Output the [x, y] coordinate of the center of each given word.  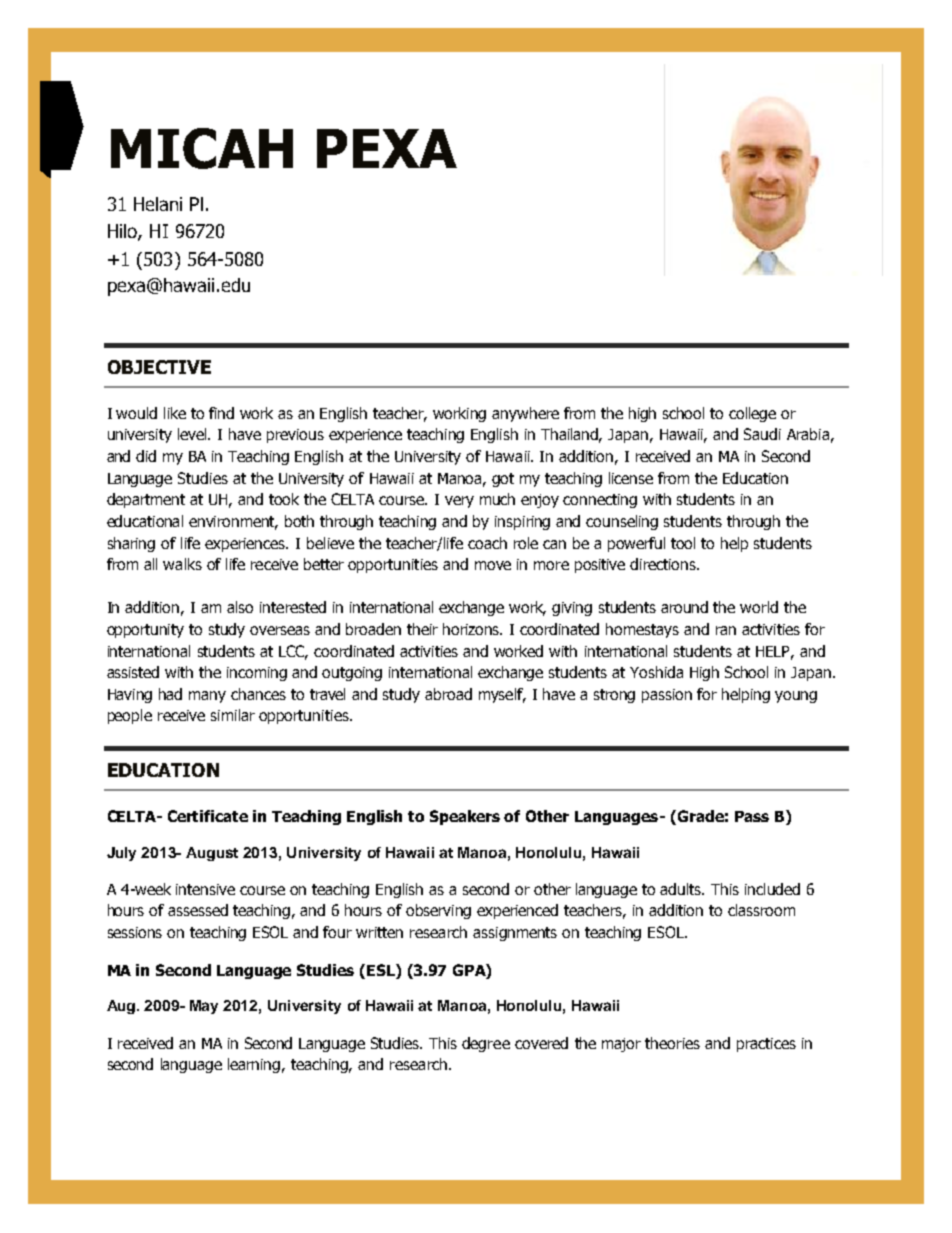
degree [486, 1044]
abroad [448, 694]
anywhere [525, 414]
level [194, 434]
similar [233, 715]
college [752, 414]
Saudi [762, 434]
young [796, 697]
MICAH [202, 148]
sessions [135, 932]
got [503, 480]
